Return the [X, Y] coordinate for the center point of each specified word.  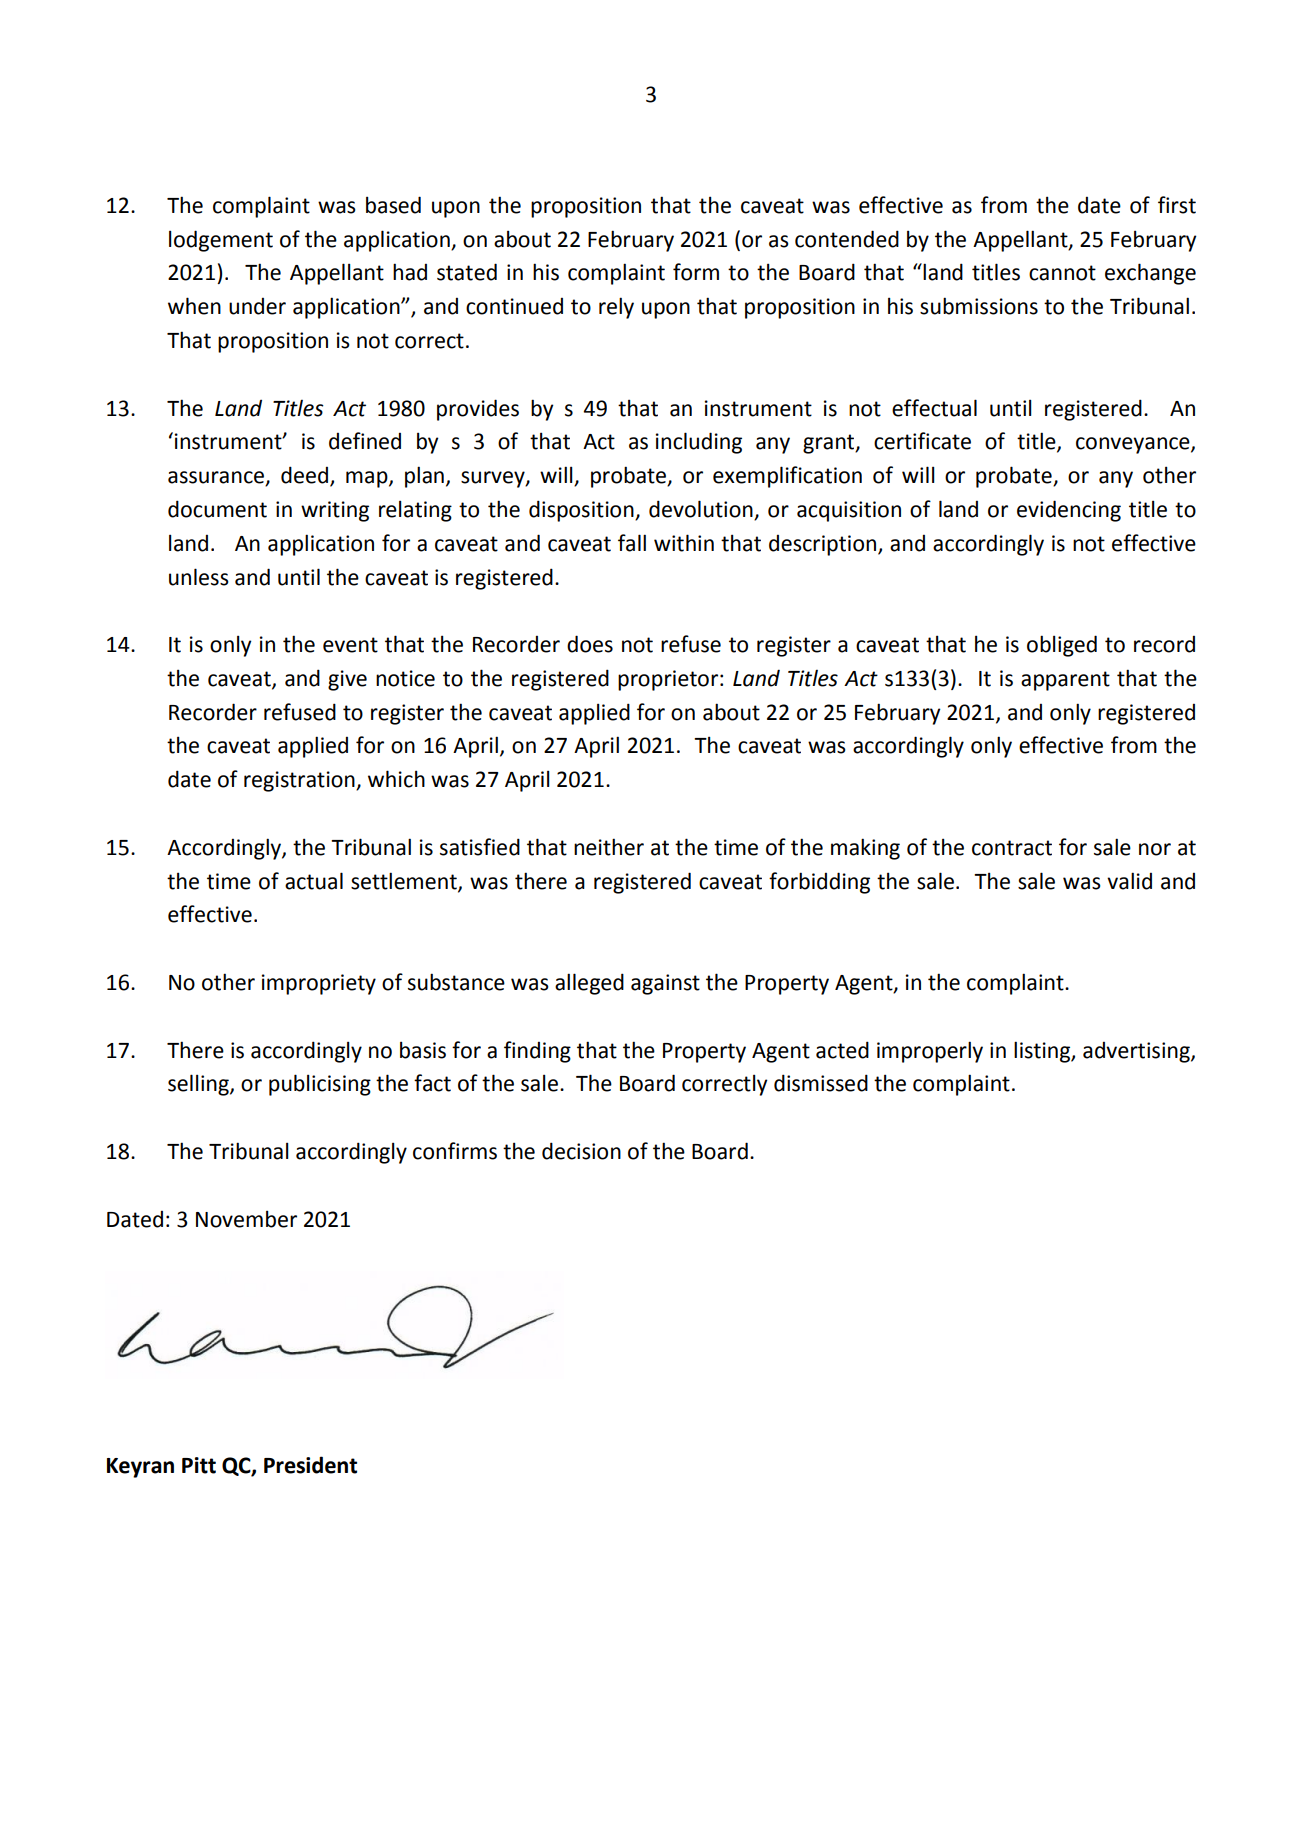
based [393, 205]
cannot [1062, 273]
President [310, 1465]
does [590, 644]
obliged [1062, 646]
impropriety [319, 984]
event [350, 645]
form [696, 272]
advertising [1137, 1052]
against [665, 984]
